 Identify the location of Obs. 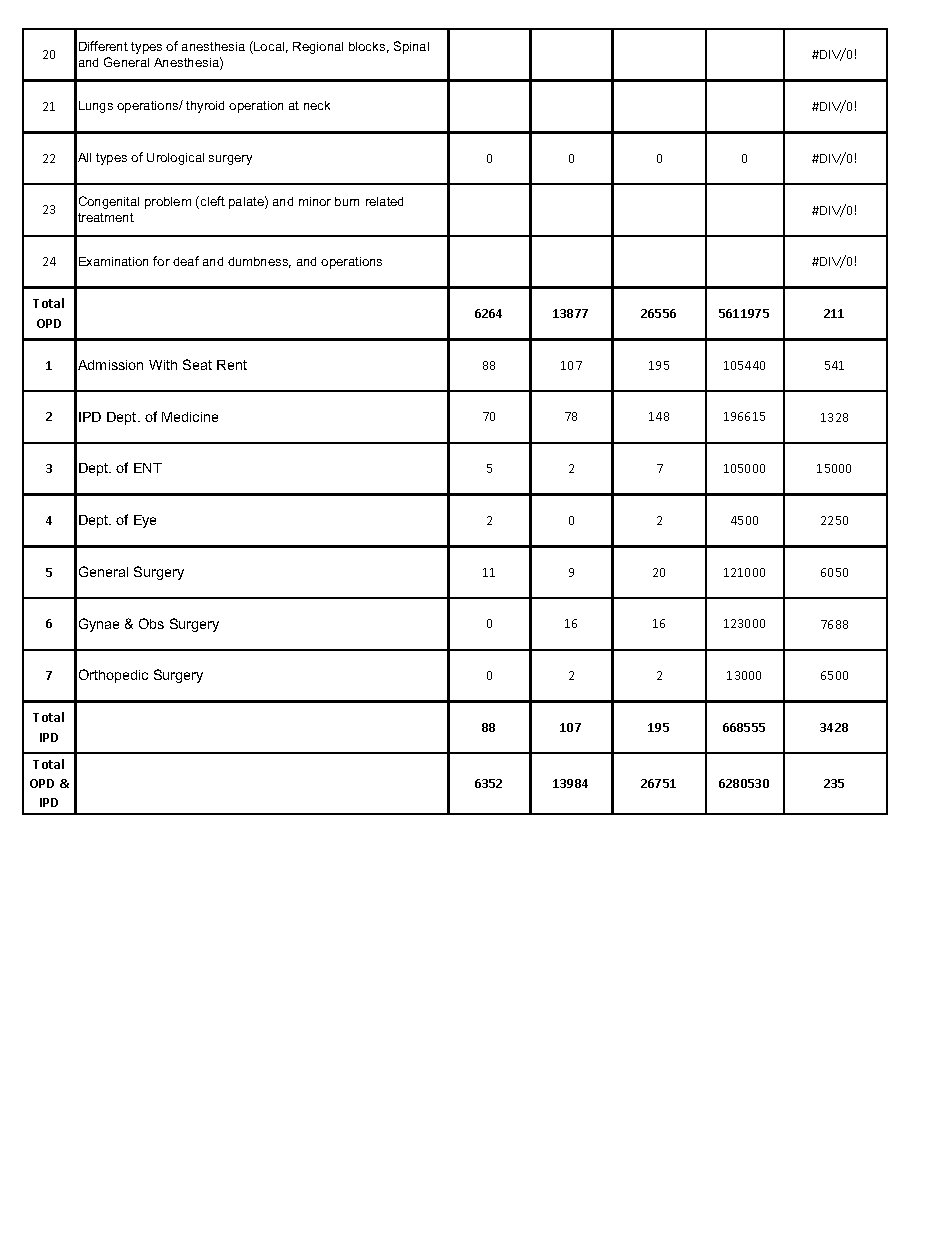
(151, 623).
